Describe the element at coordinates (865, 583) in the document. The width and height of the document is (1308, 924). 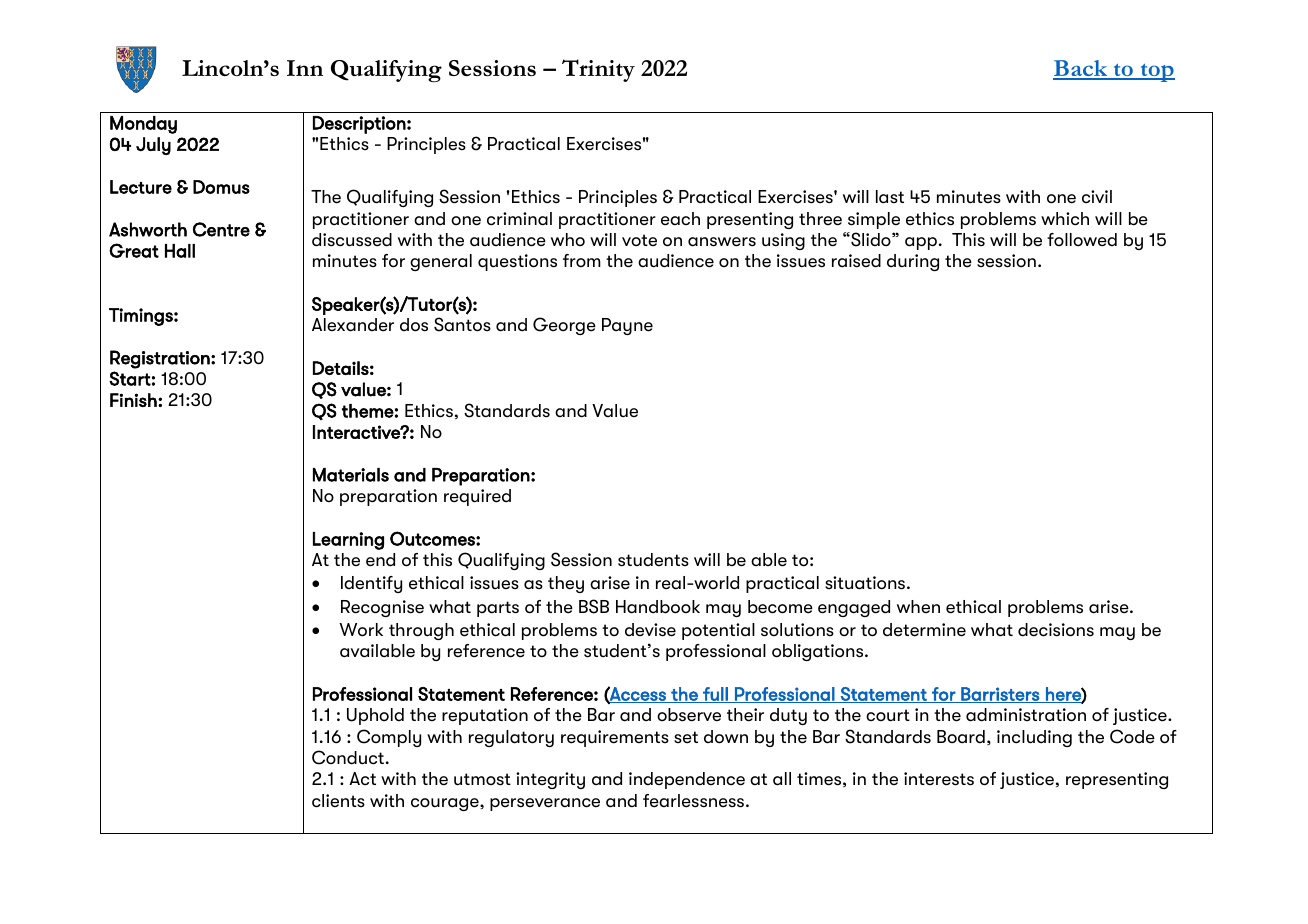
I see `situations` at that location.
